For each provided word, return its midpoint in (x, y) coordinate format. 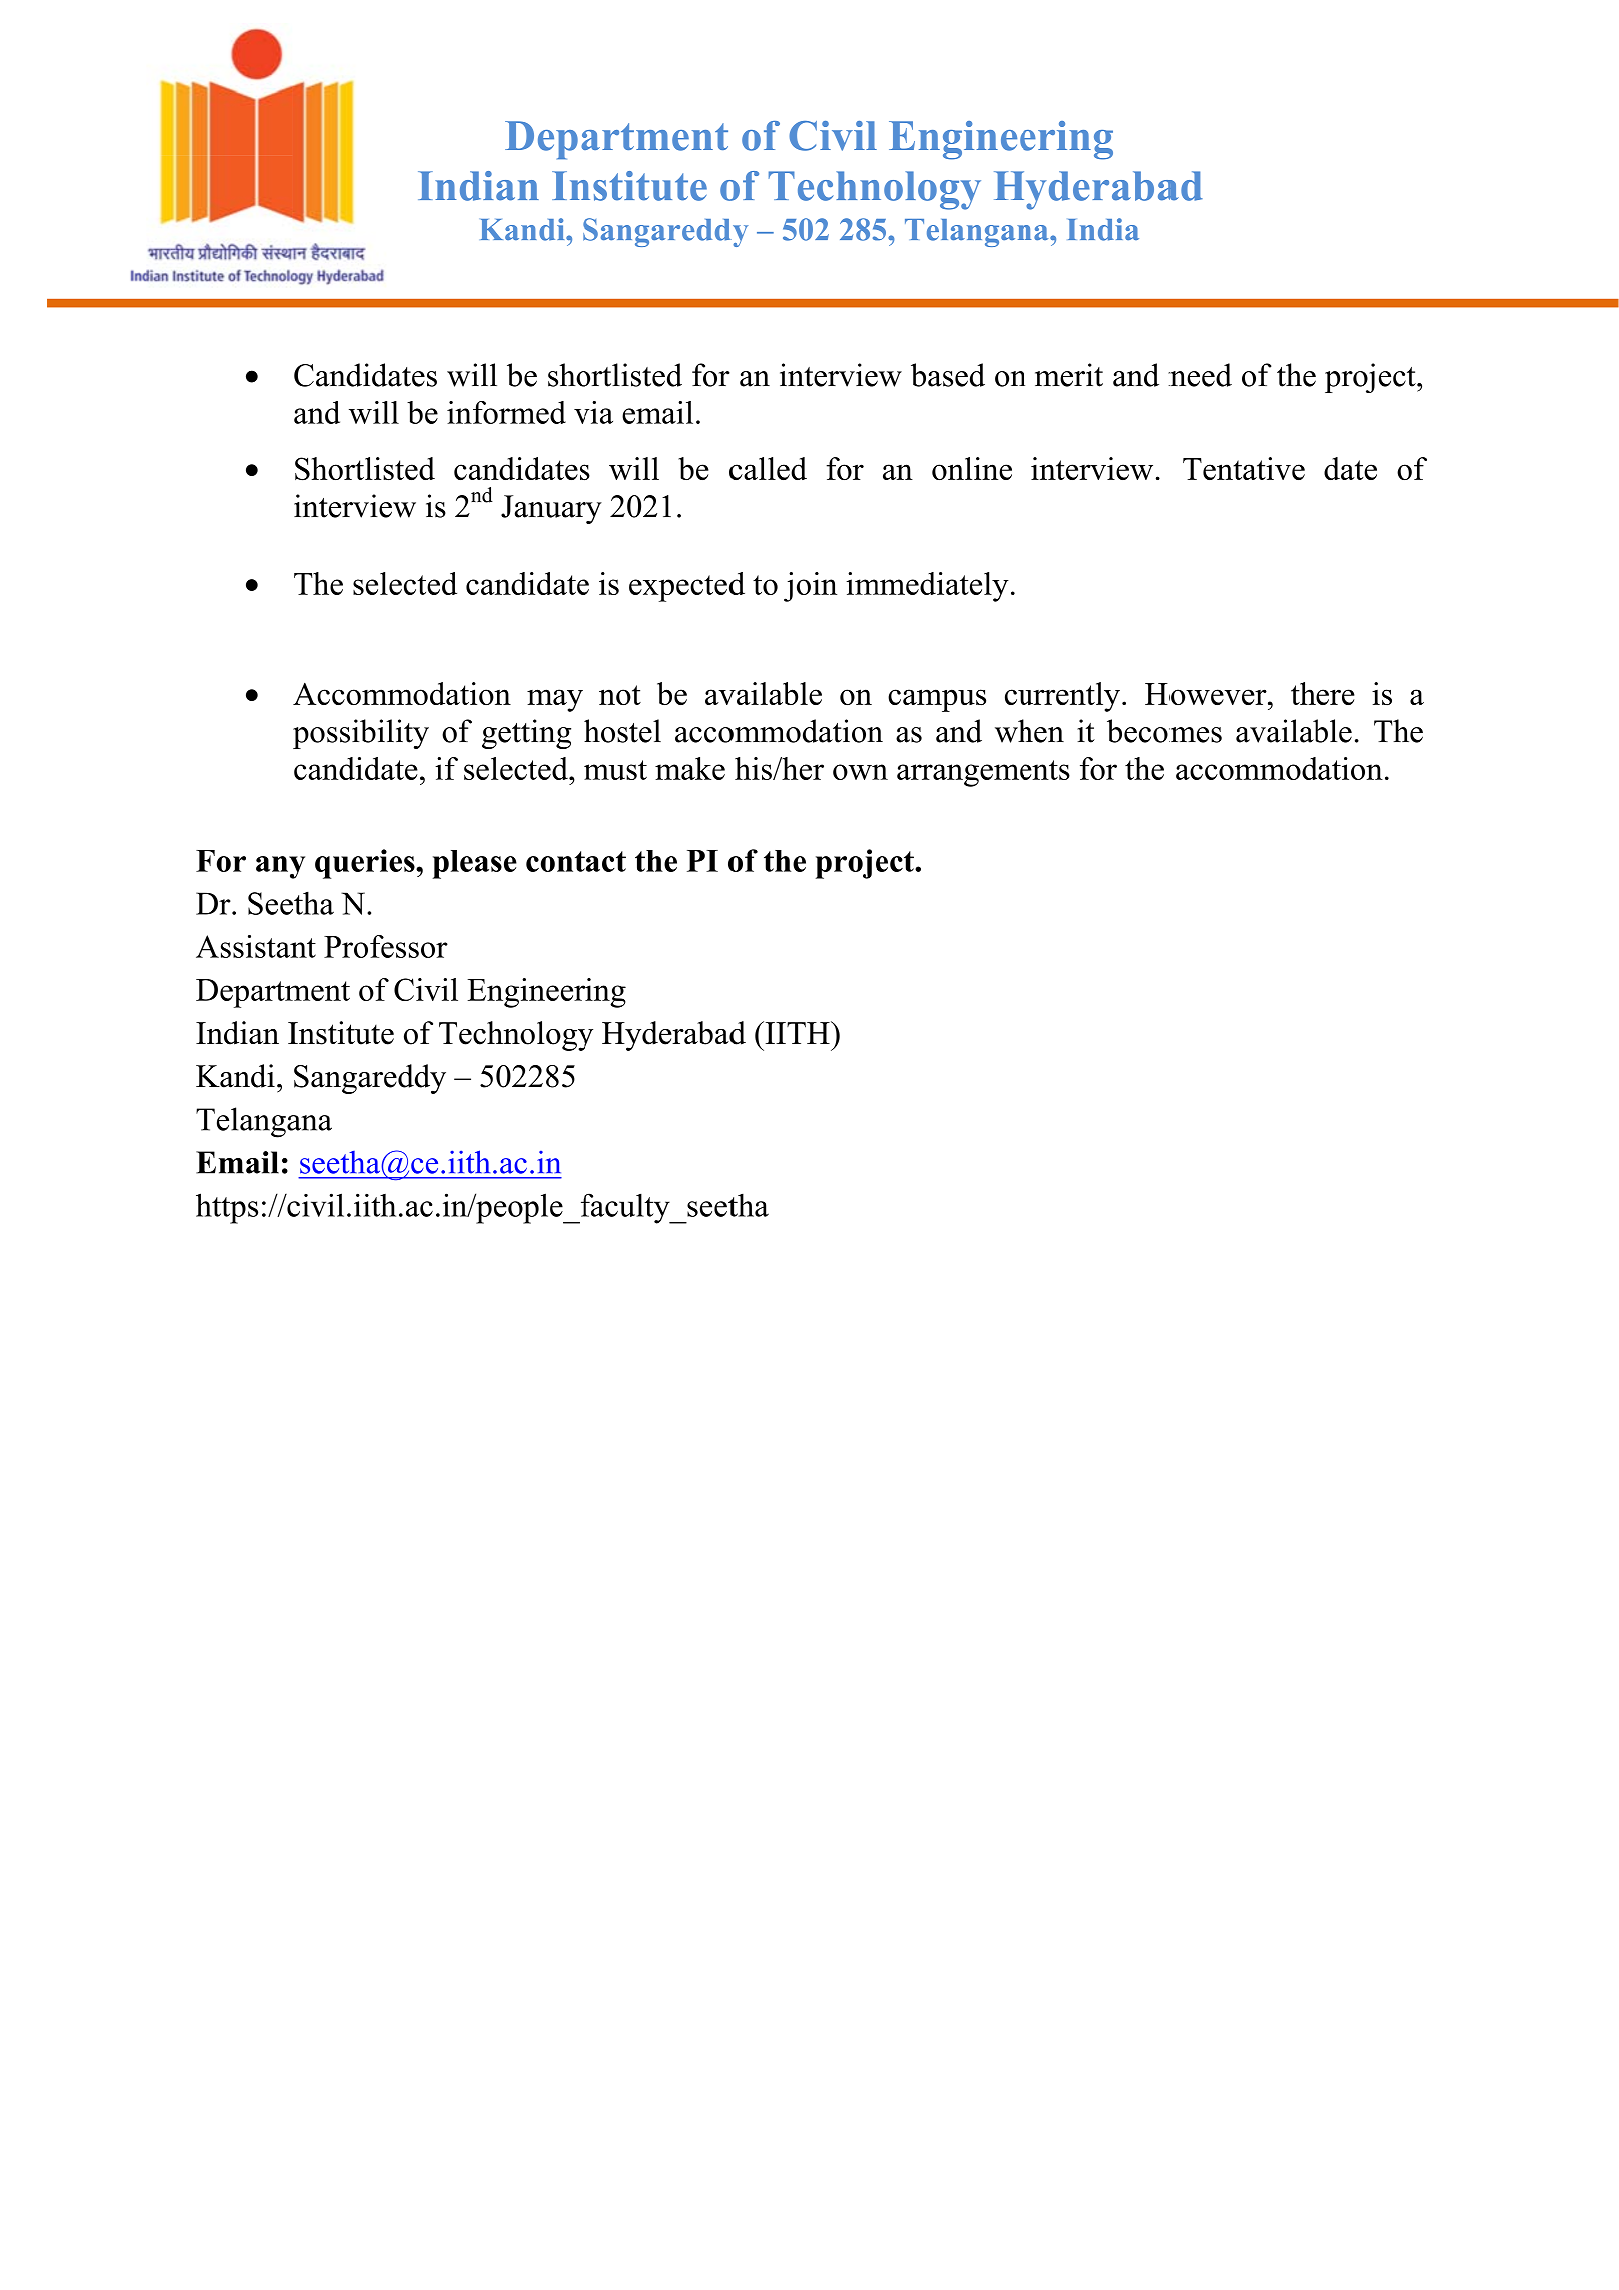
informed (506, 412)
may (555, 700)
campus (937, 700)
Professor (386, 946)
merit (1069, 375)
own (860, 772)
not (620, 695)
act (606, 861)
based (948, 375)
